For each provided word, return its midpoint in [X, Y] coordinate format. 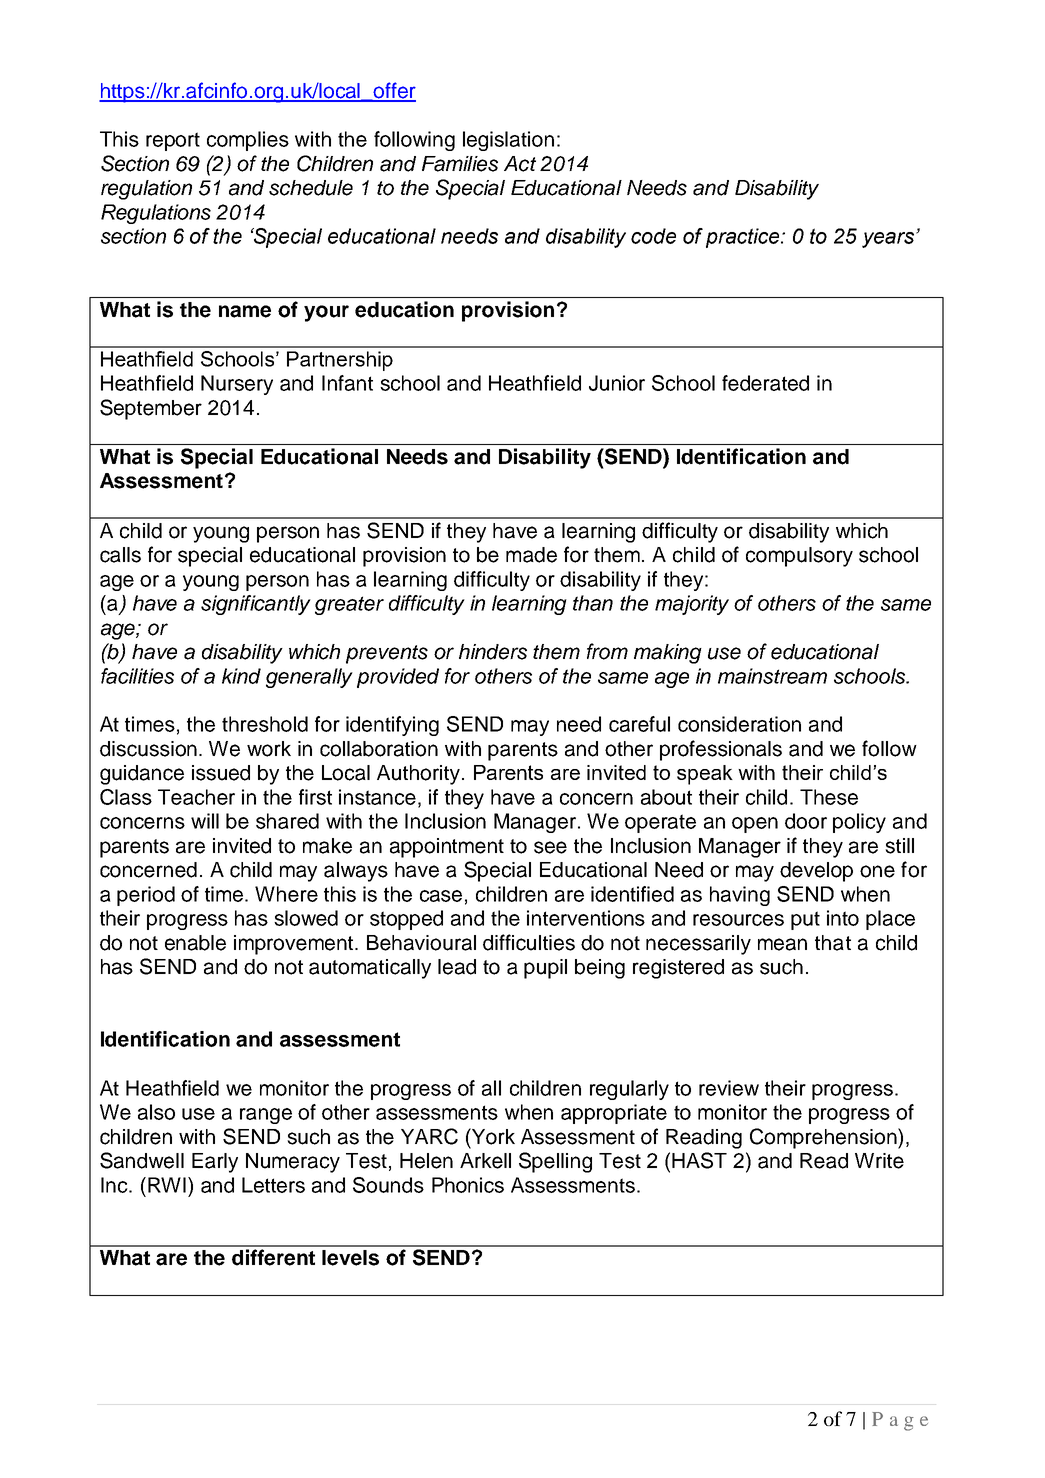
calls [120, 555]
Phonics [468, 1185]
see [550, 847]
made [531, 555]
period [146, 896]
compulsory [799, 557]
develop [816, 872]
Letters [273, 1185]
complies [248, 141]
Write [879, 1161]
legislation [508, 141]
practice [744, 238]
